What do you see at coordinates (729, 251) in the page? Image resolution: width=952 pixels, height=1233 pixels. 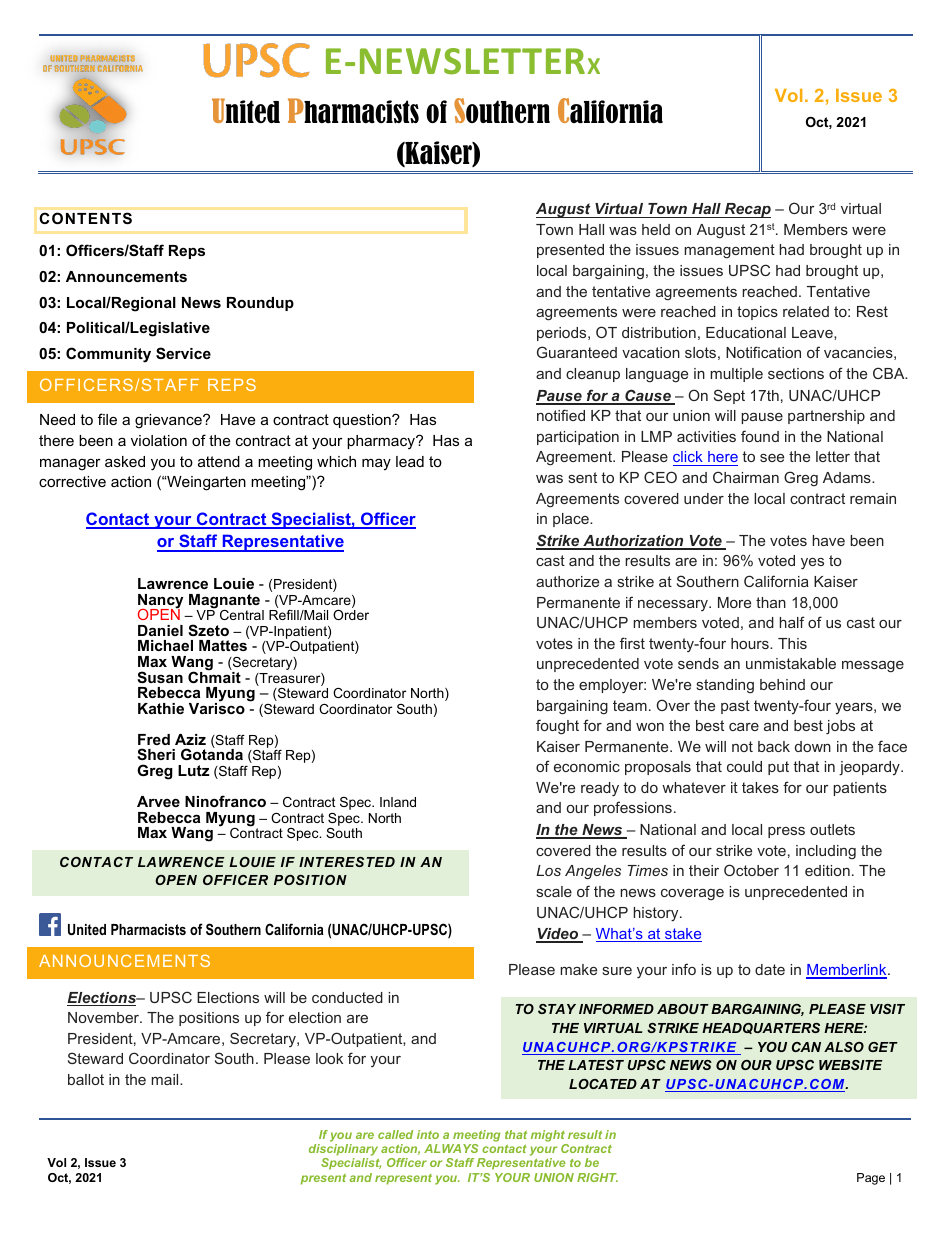 I see `management` at bounding box center [729, 251].
